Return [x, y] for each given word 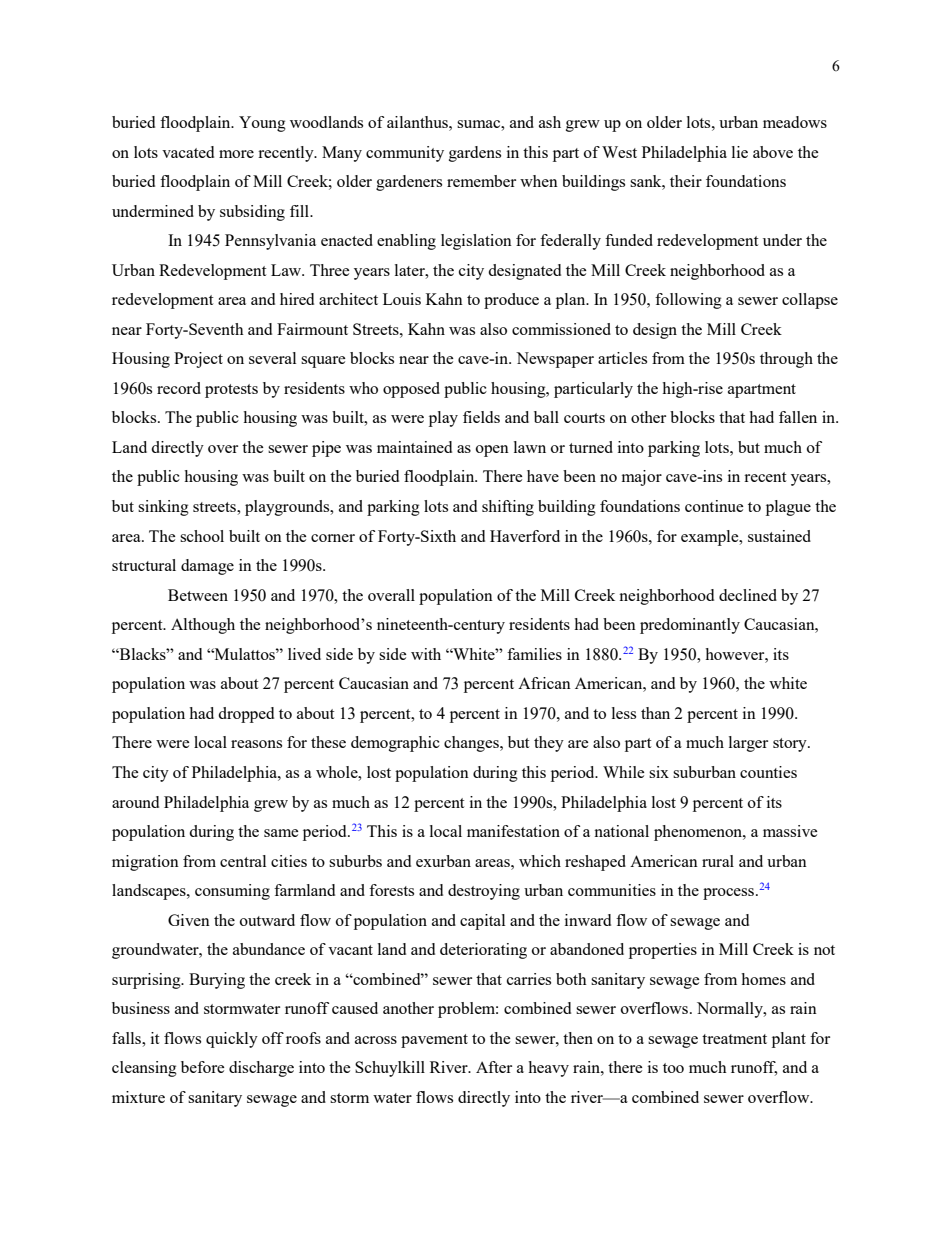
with [426, 654]
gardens [475, 154]
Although [203, 626]
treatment [734, 1039]
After [494, 1067]
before [203, 1067]
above [773, 152]
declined [748, 595]
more [236, 154]
